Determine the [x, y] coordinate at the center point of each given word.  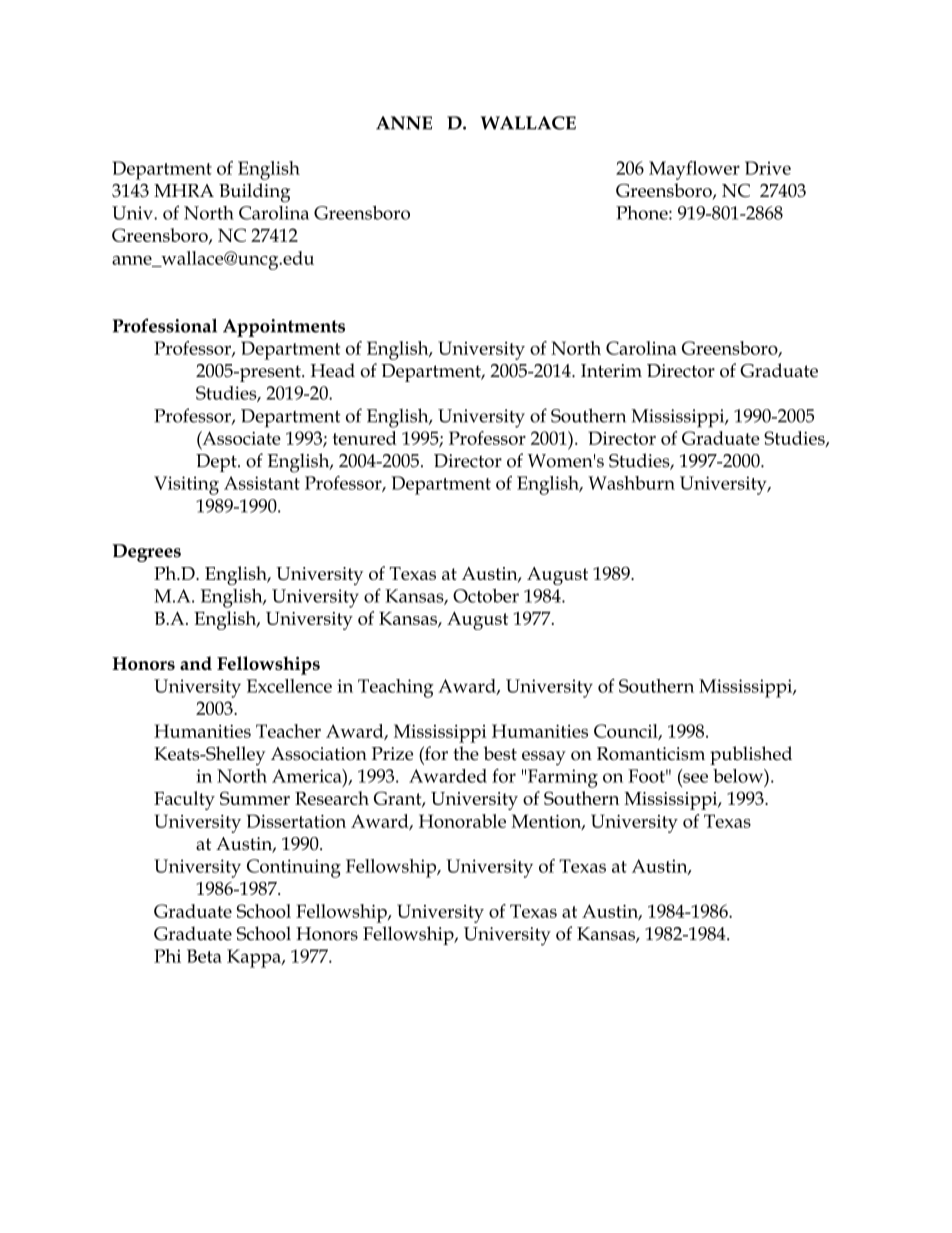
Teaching [396, 688]
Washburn [631, 483]
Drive [768, 168]
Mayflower [694, 170]
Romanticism [651, 754]
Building [254, 193]
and [196, 663]
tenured [364, 438]
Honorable [462, 821]
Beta [204, 956]
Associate [240, 438]
